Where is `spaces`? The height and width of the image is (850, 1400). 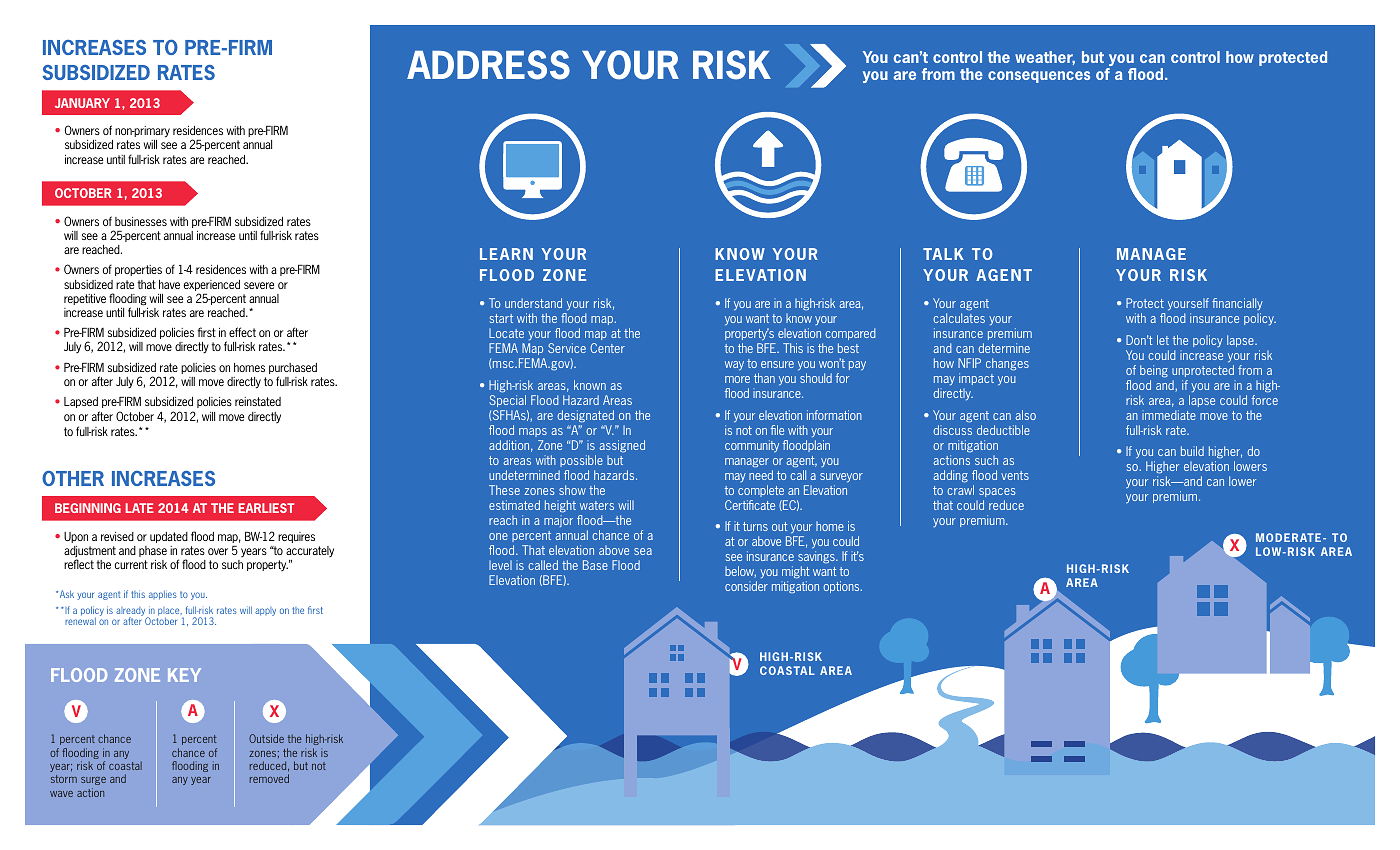 spaces is located at coordinates (997, 492).
